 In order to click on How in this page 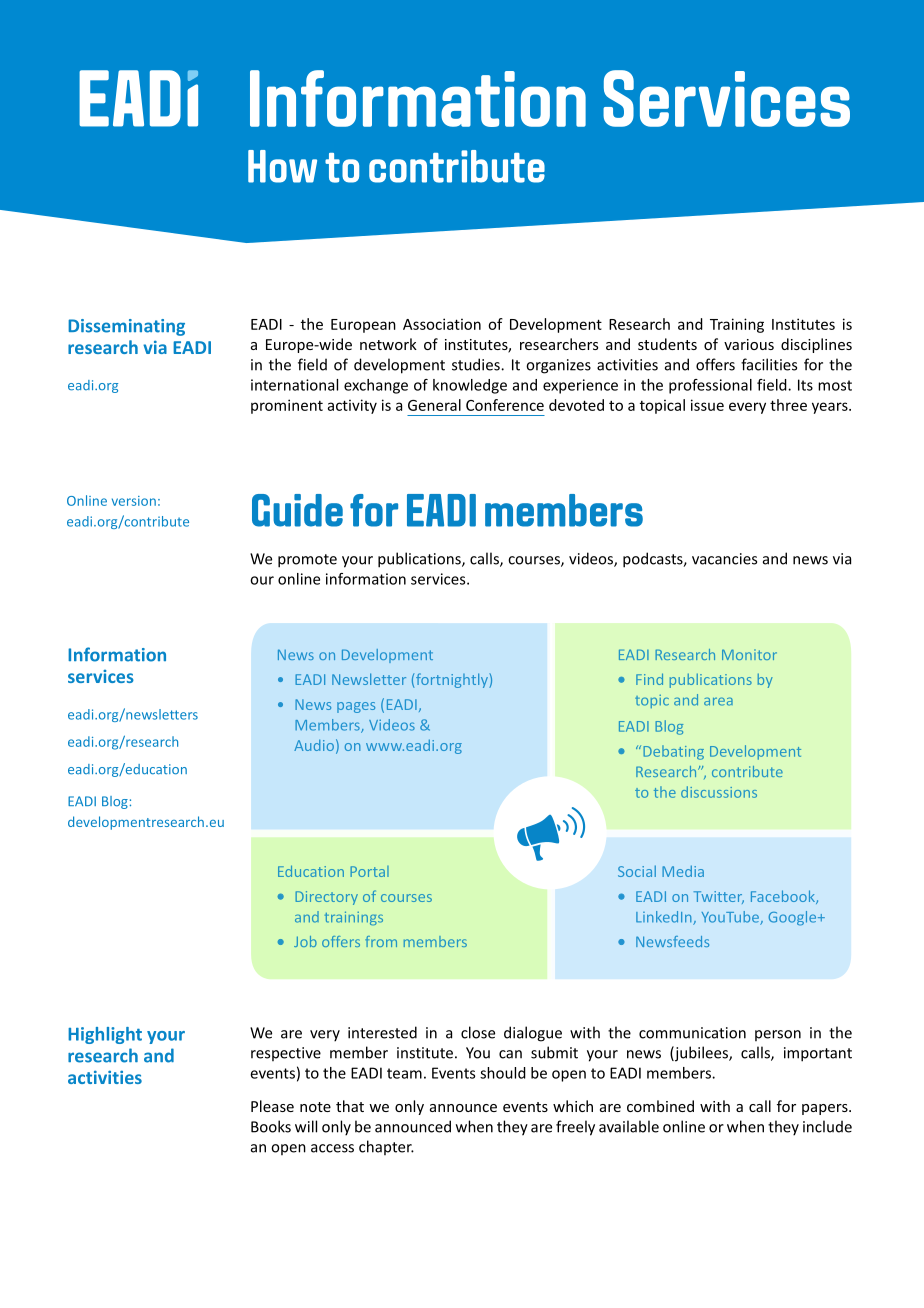, I will do `click(282, 166)`.
